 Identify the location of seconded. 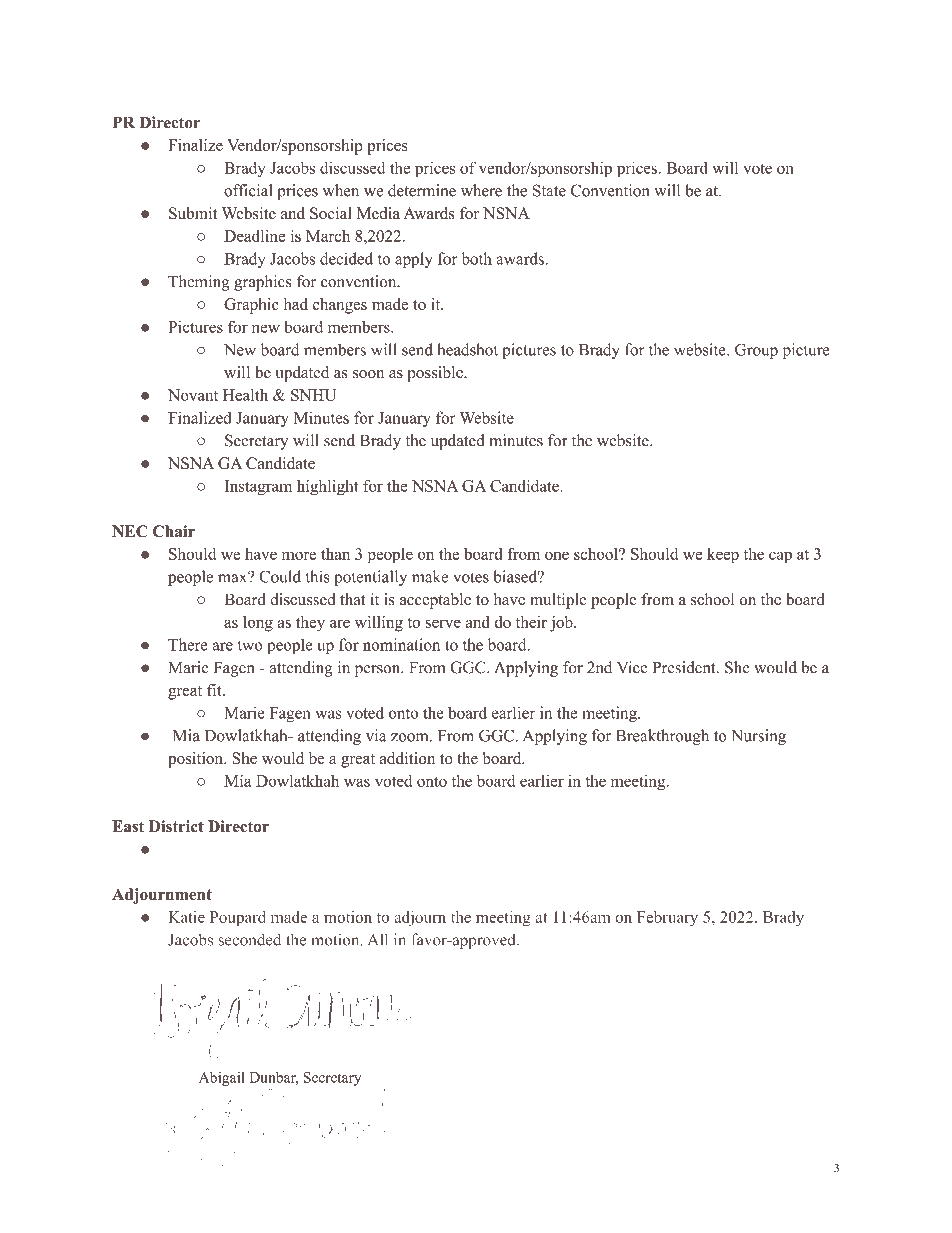
(250, 939).
